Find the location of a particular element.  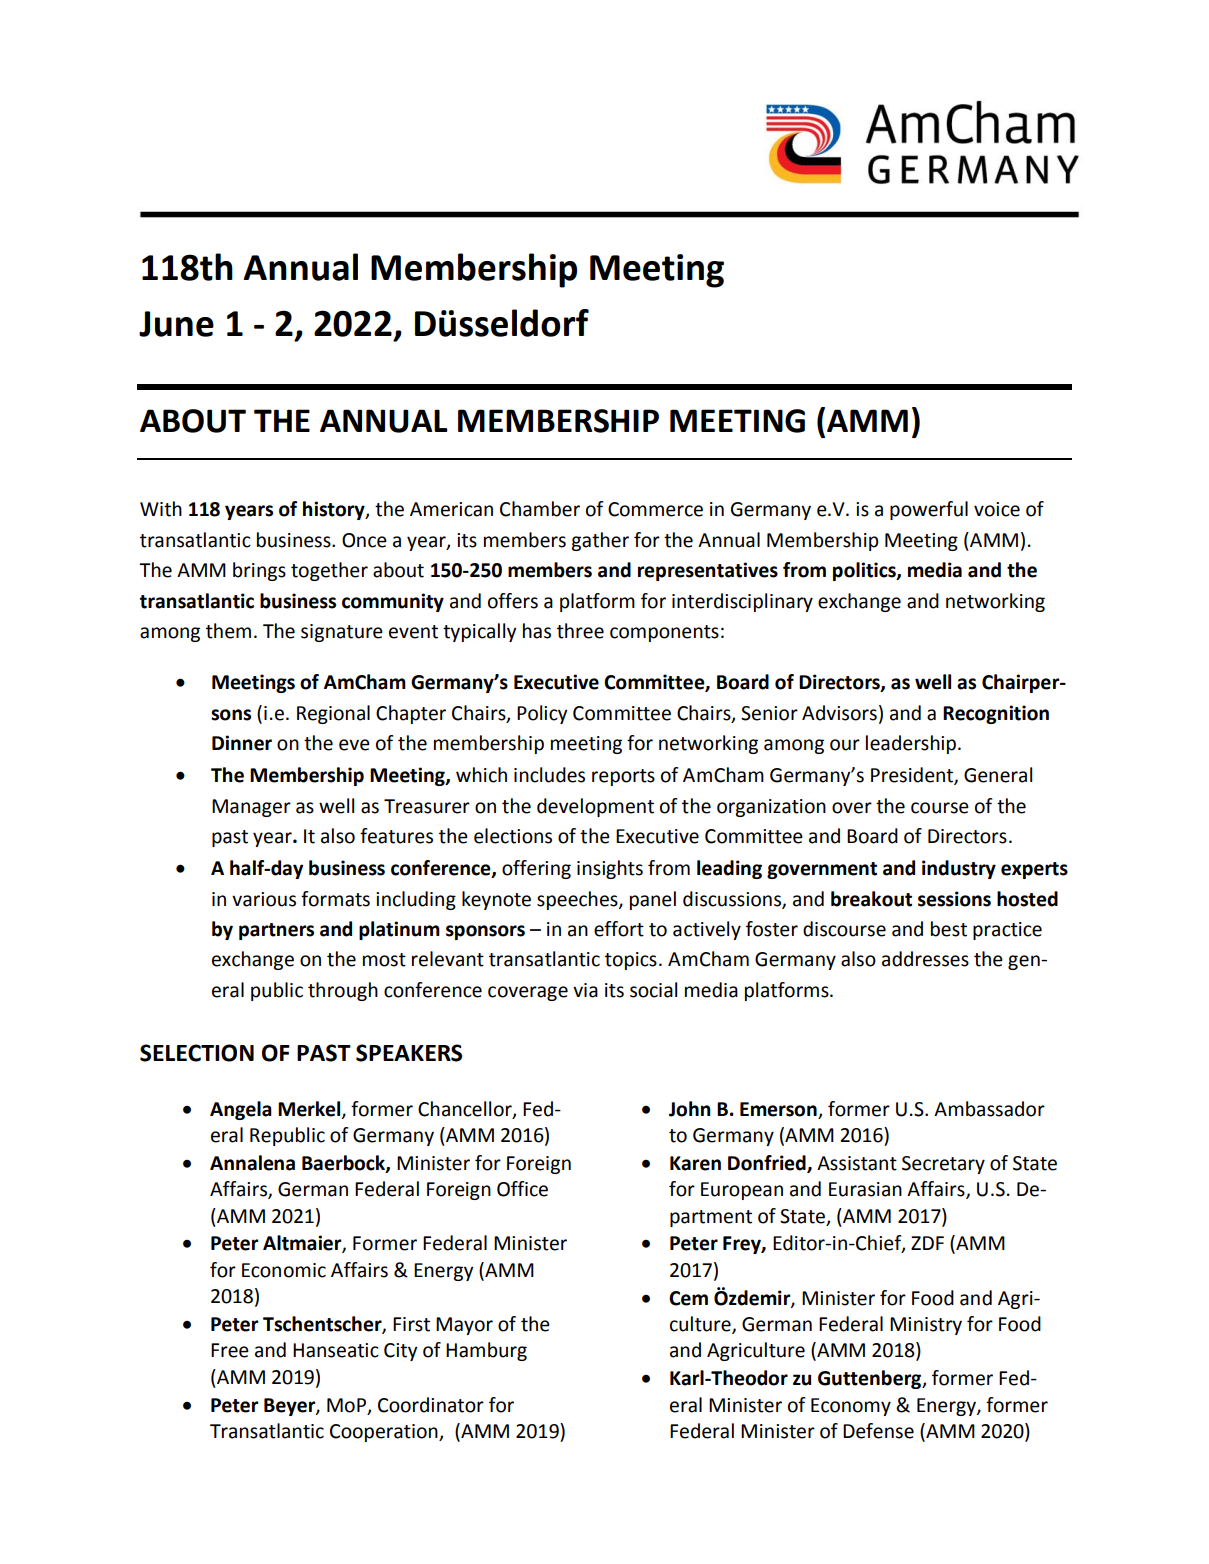

Ambassador is located at coordinates (989, 1109).
